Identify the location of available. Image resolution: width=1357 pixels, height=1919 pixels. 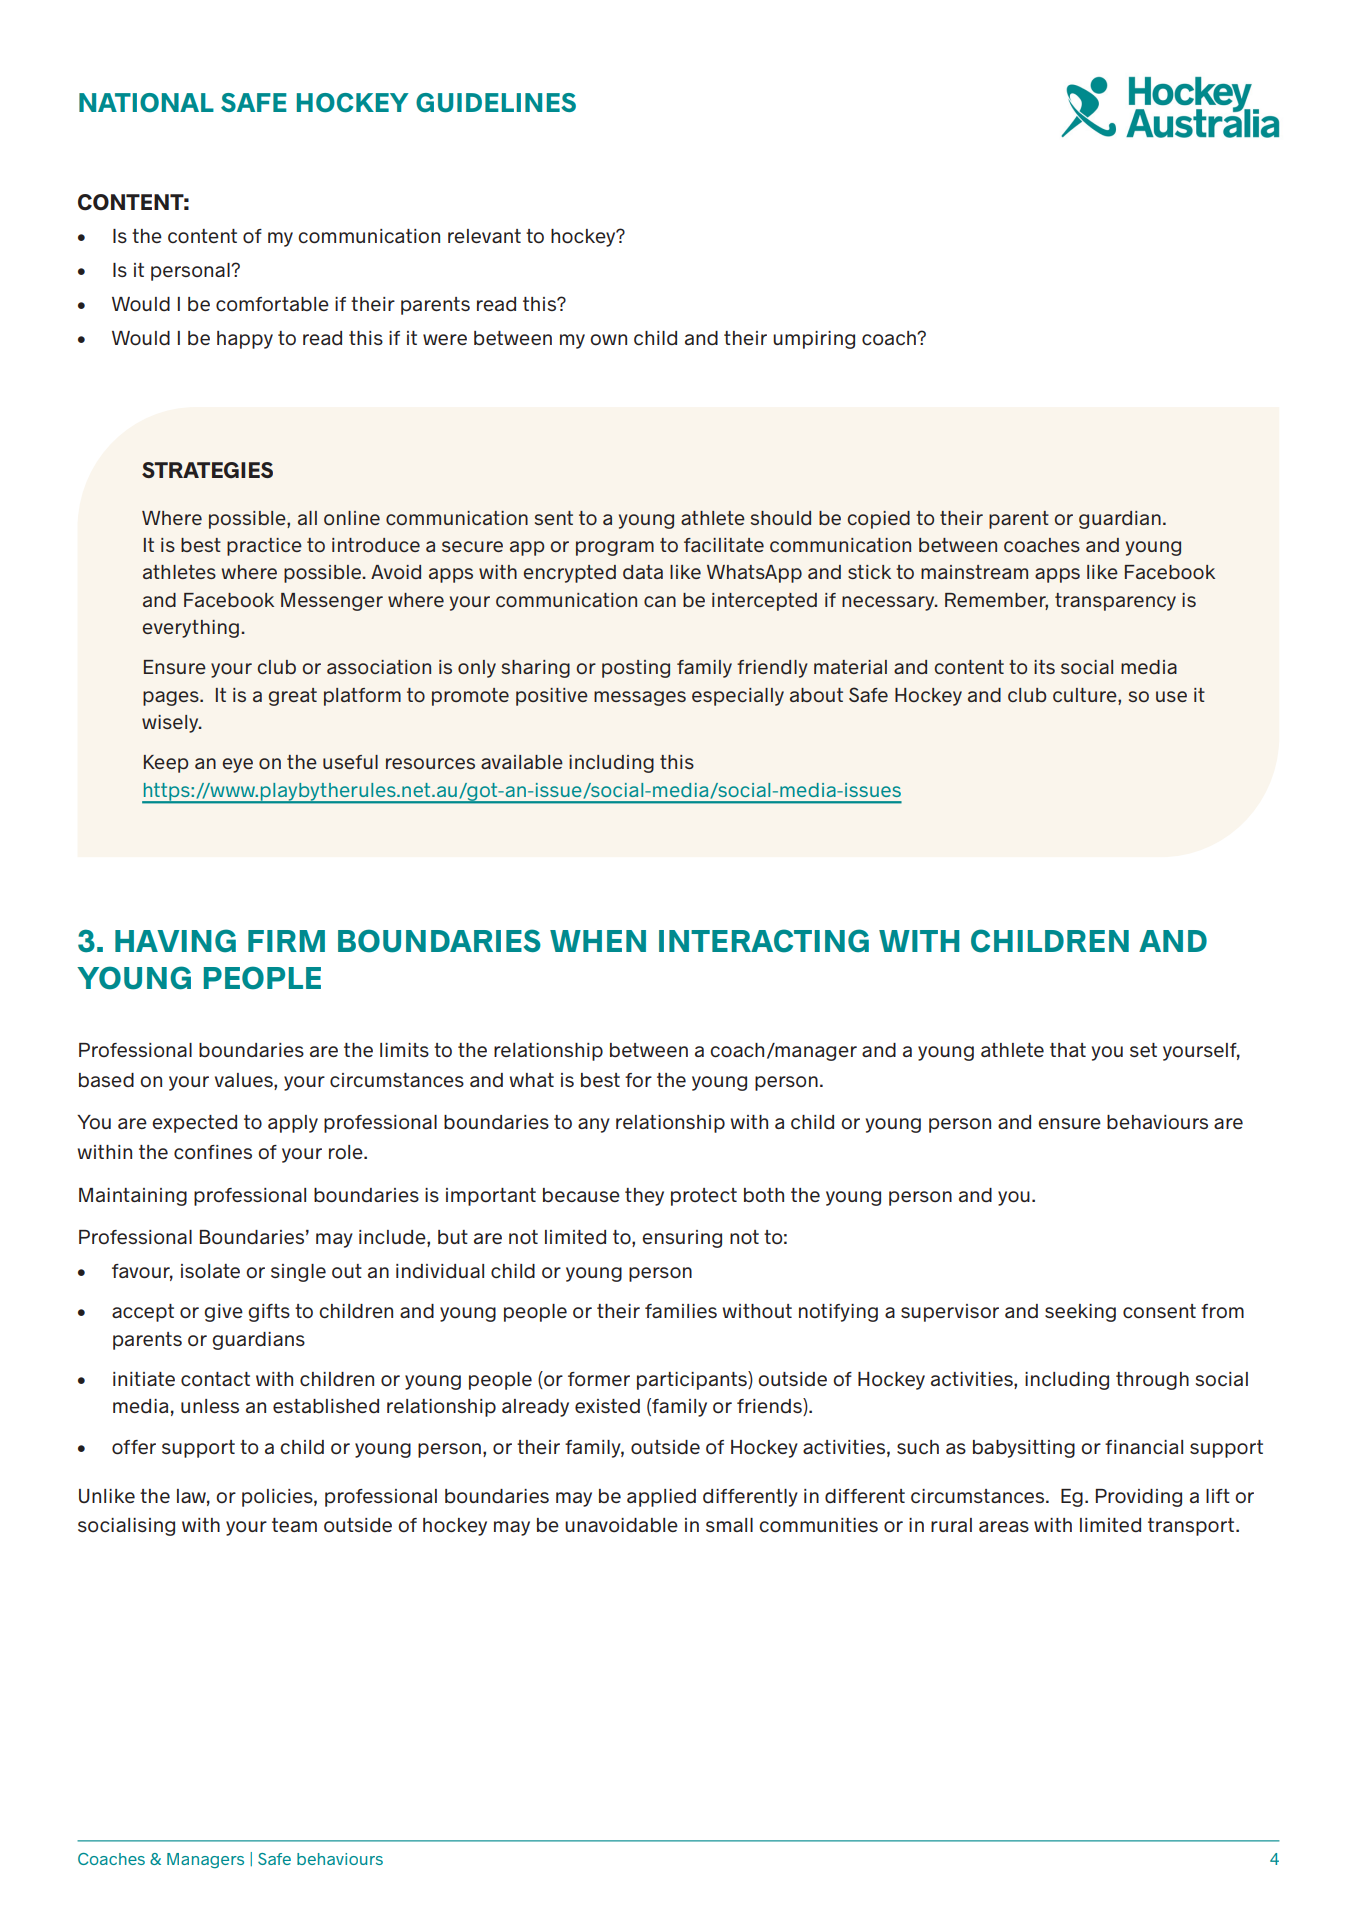
(522, 762).
